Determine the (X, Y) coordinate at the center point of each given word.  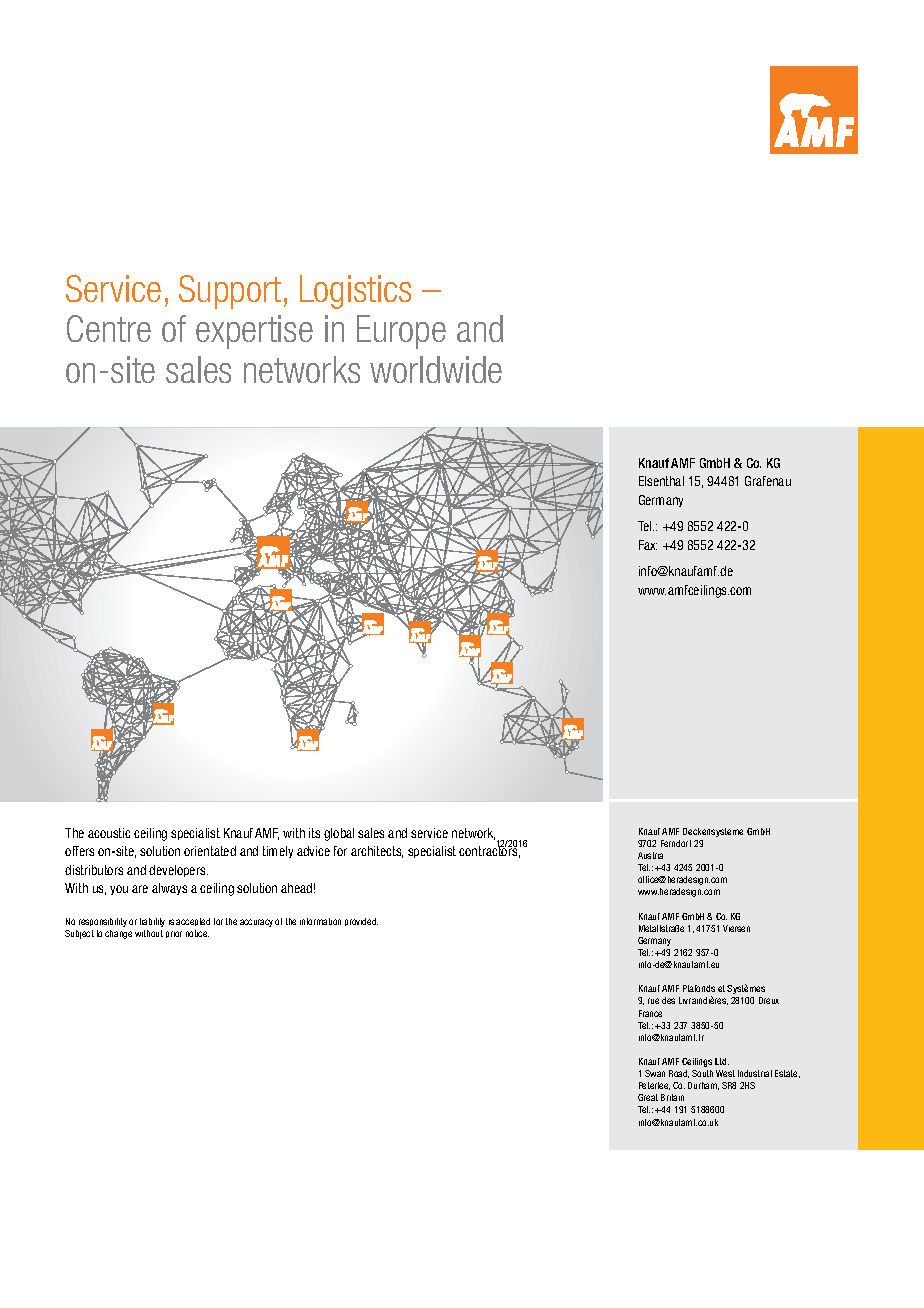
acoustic (109, 833)
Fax (648, 545)
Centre (109, 328)
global (339, 834)
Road (679, 1074)
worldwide (436, 369)
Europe (401, 332)
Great (648, 1097)
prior (174, 934)
